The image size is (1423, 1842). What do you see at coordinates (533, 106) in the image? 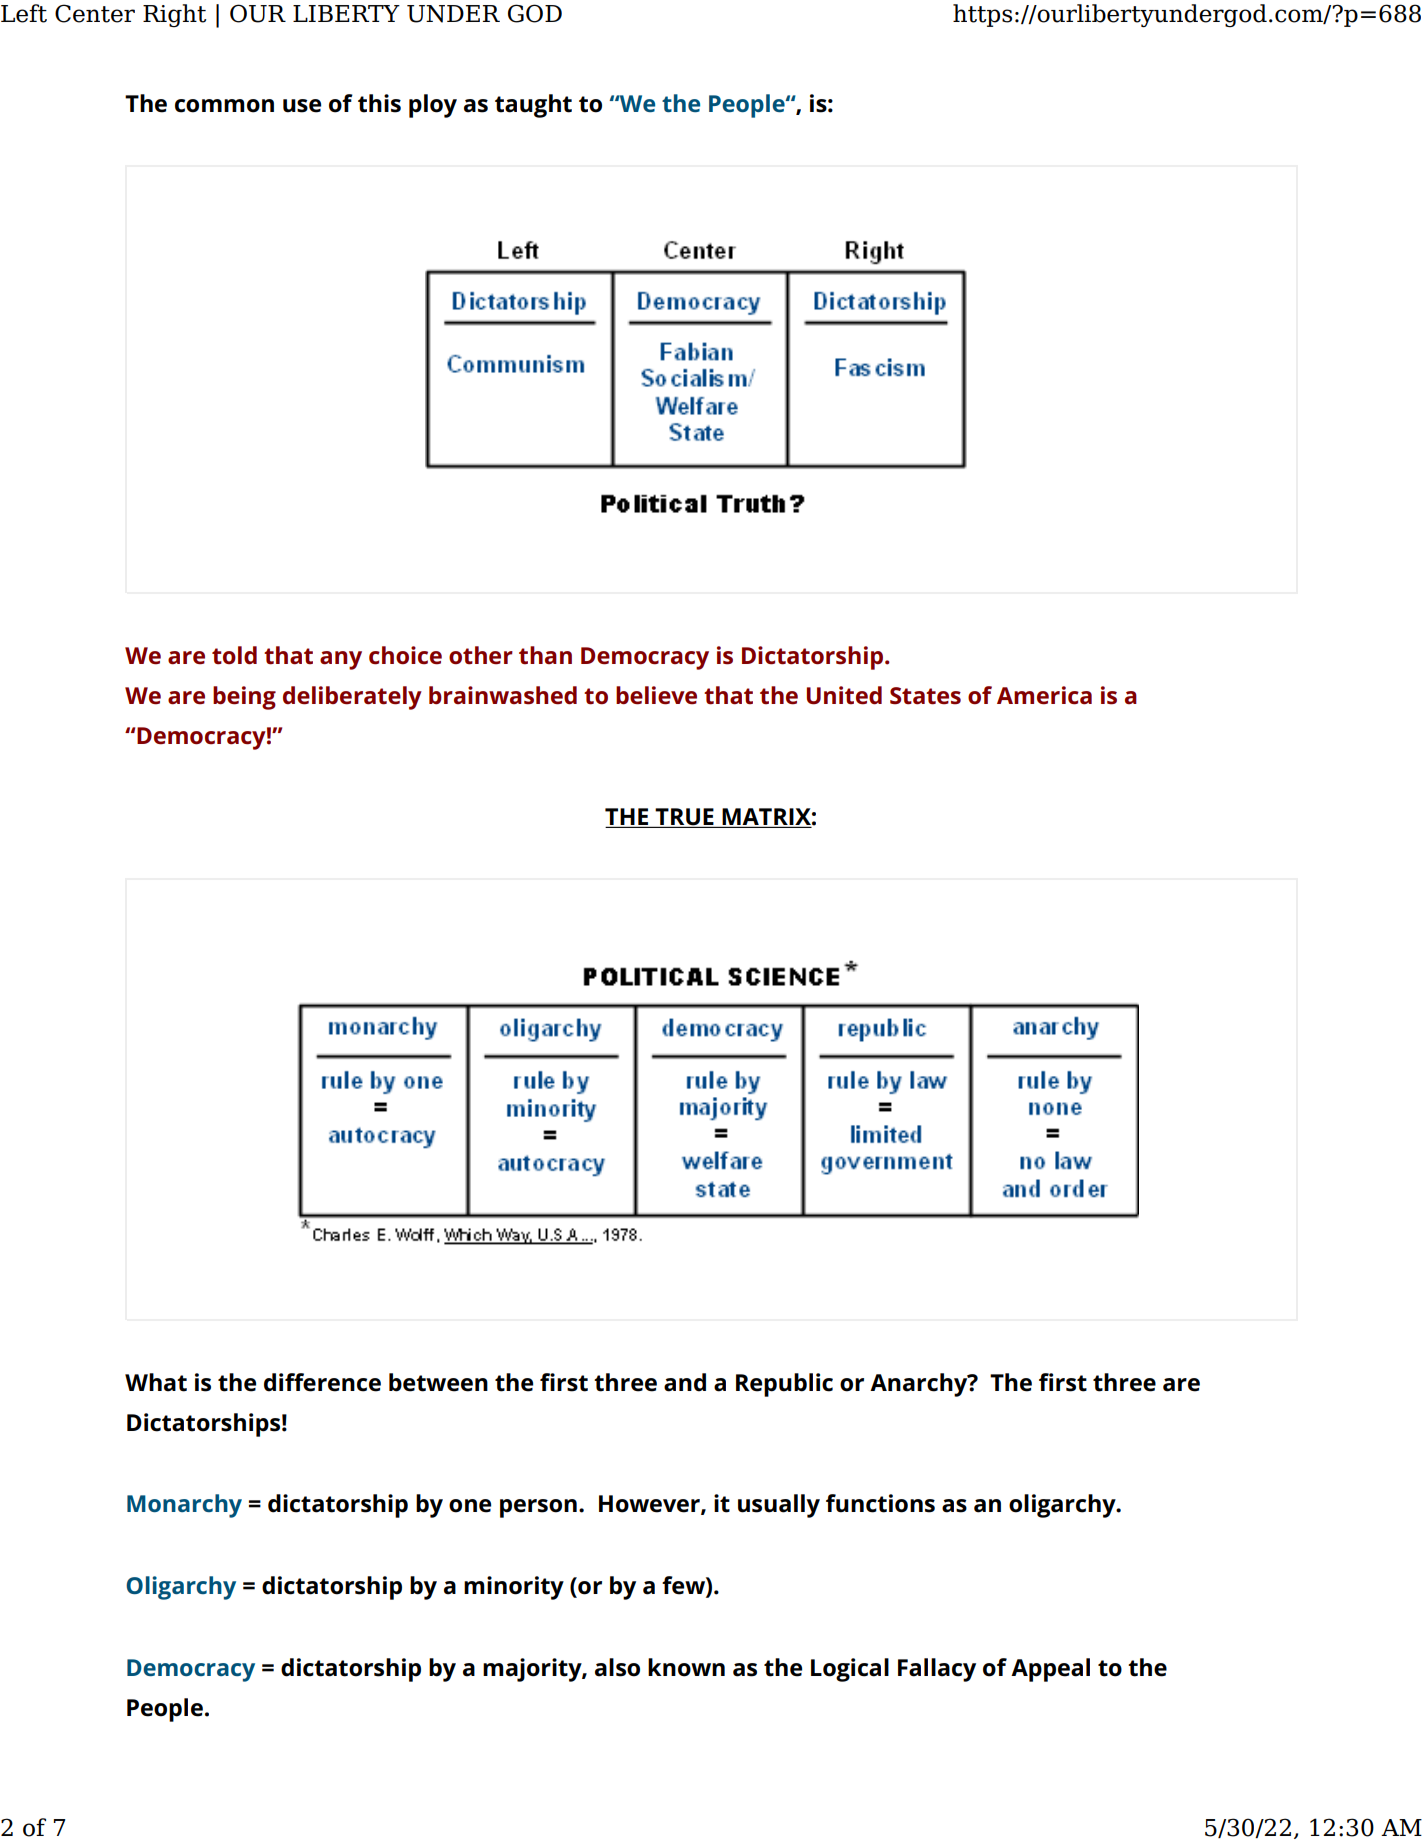
I see `taught` at bounding box center [533, 106].
